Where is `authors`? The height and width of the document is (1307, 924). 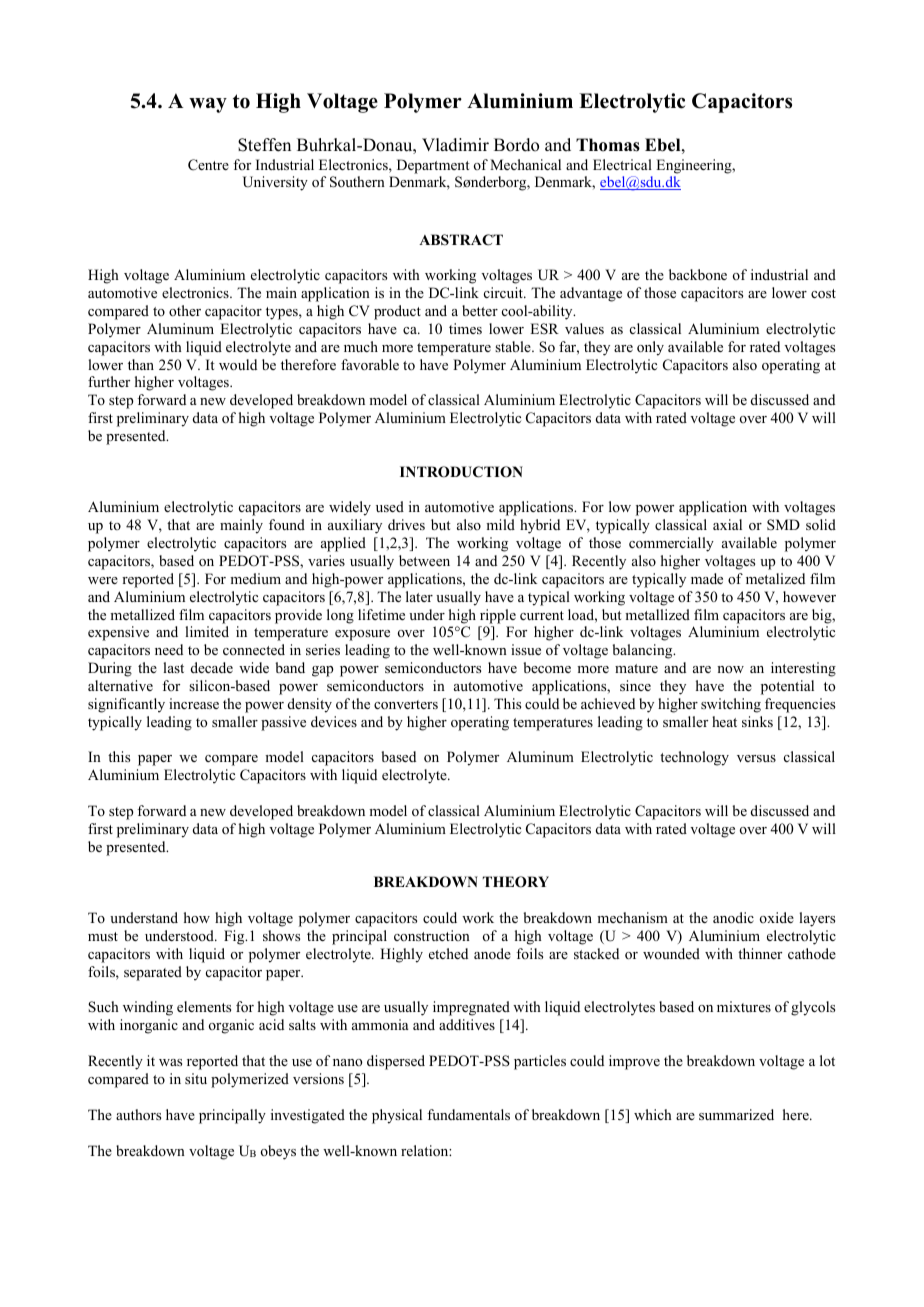 authors is located at coordinates (138, 1114).
